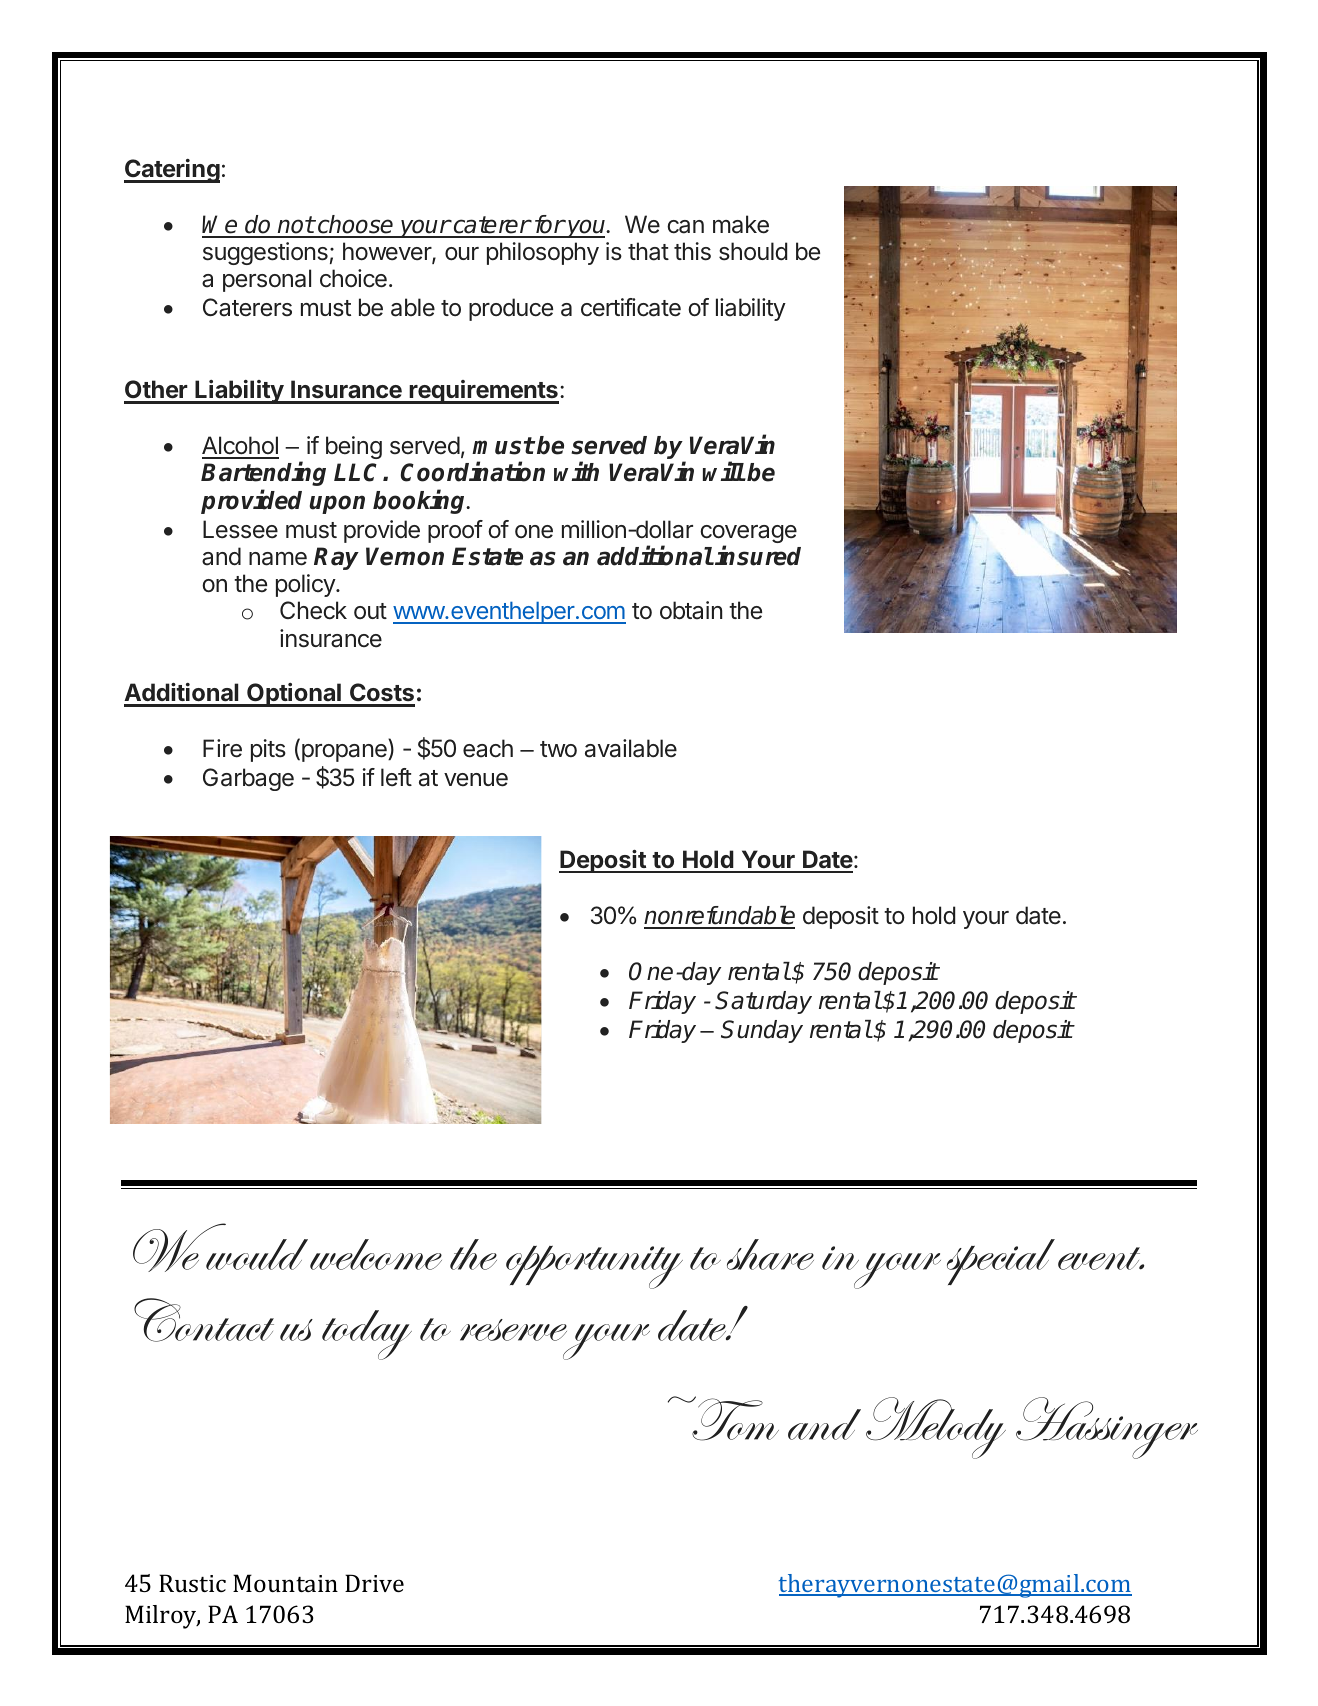 The height and width of the document is (1706, 1318). Describe the element at coordinates (594, 1267) in the document. I see `opportunity` at that location.
